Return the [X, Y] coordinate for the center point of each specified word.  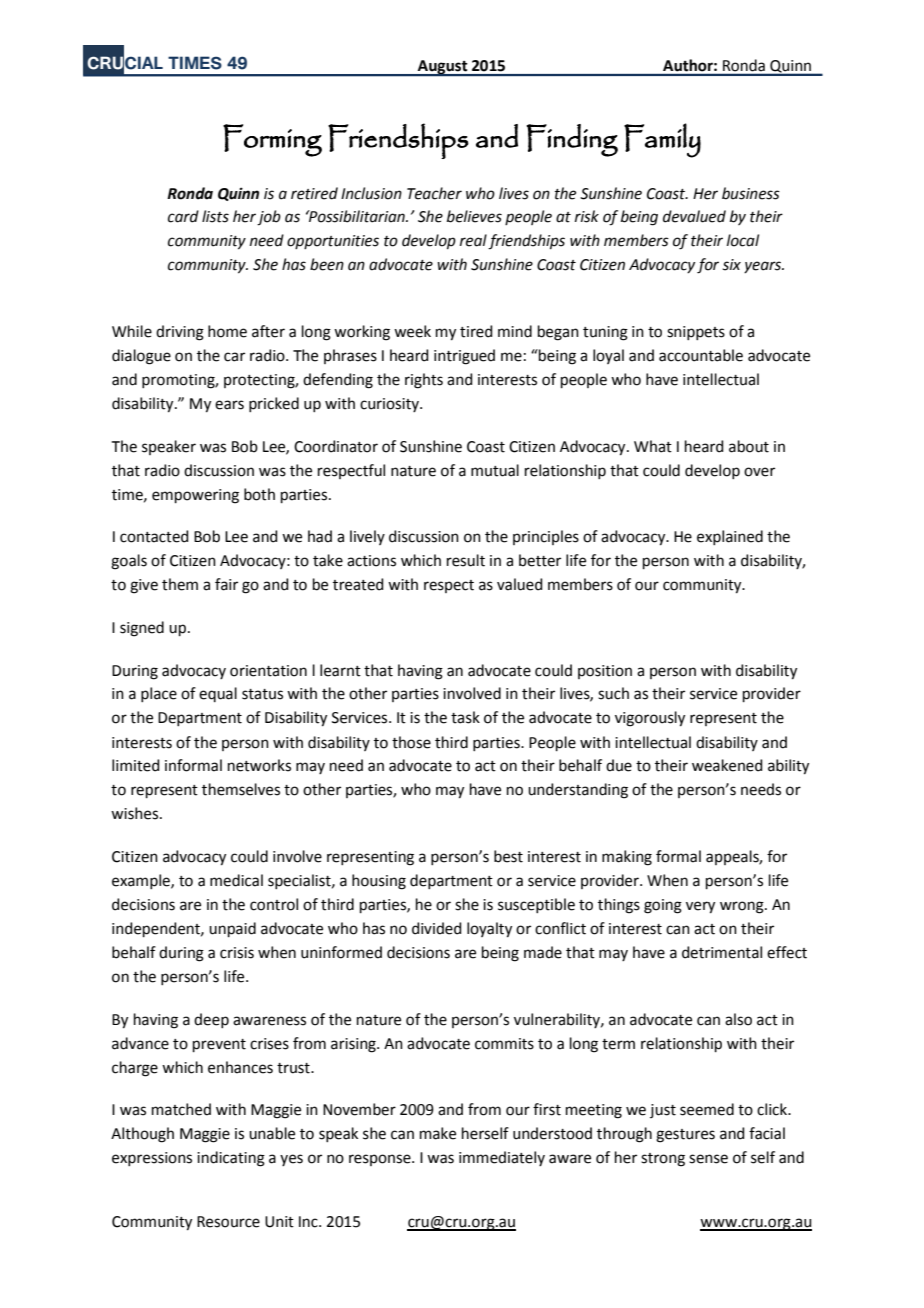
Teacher [434, 193]
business [751, 193]
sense [708, 1159]
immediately [502, 1158]
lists [215, 216]
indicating [231, 1159]
